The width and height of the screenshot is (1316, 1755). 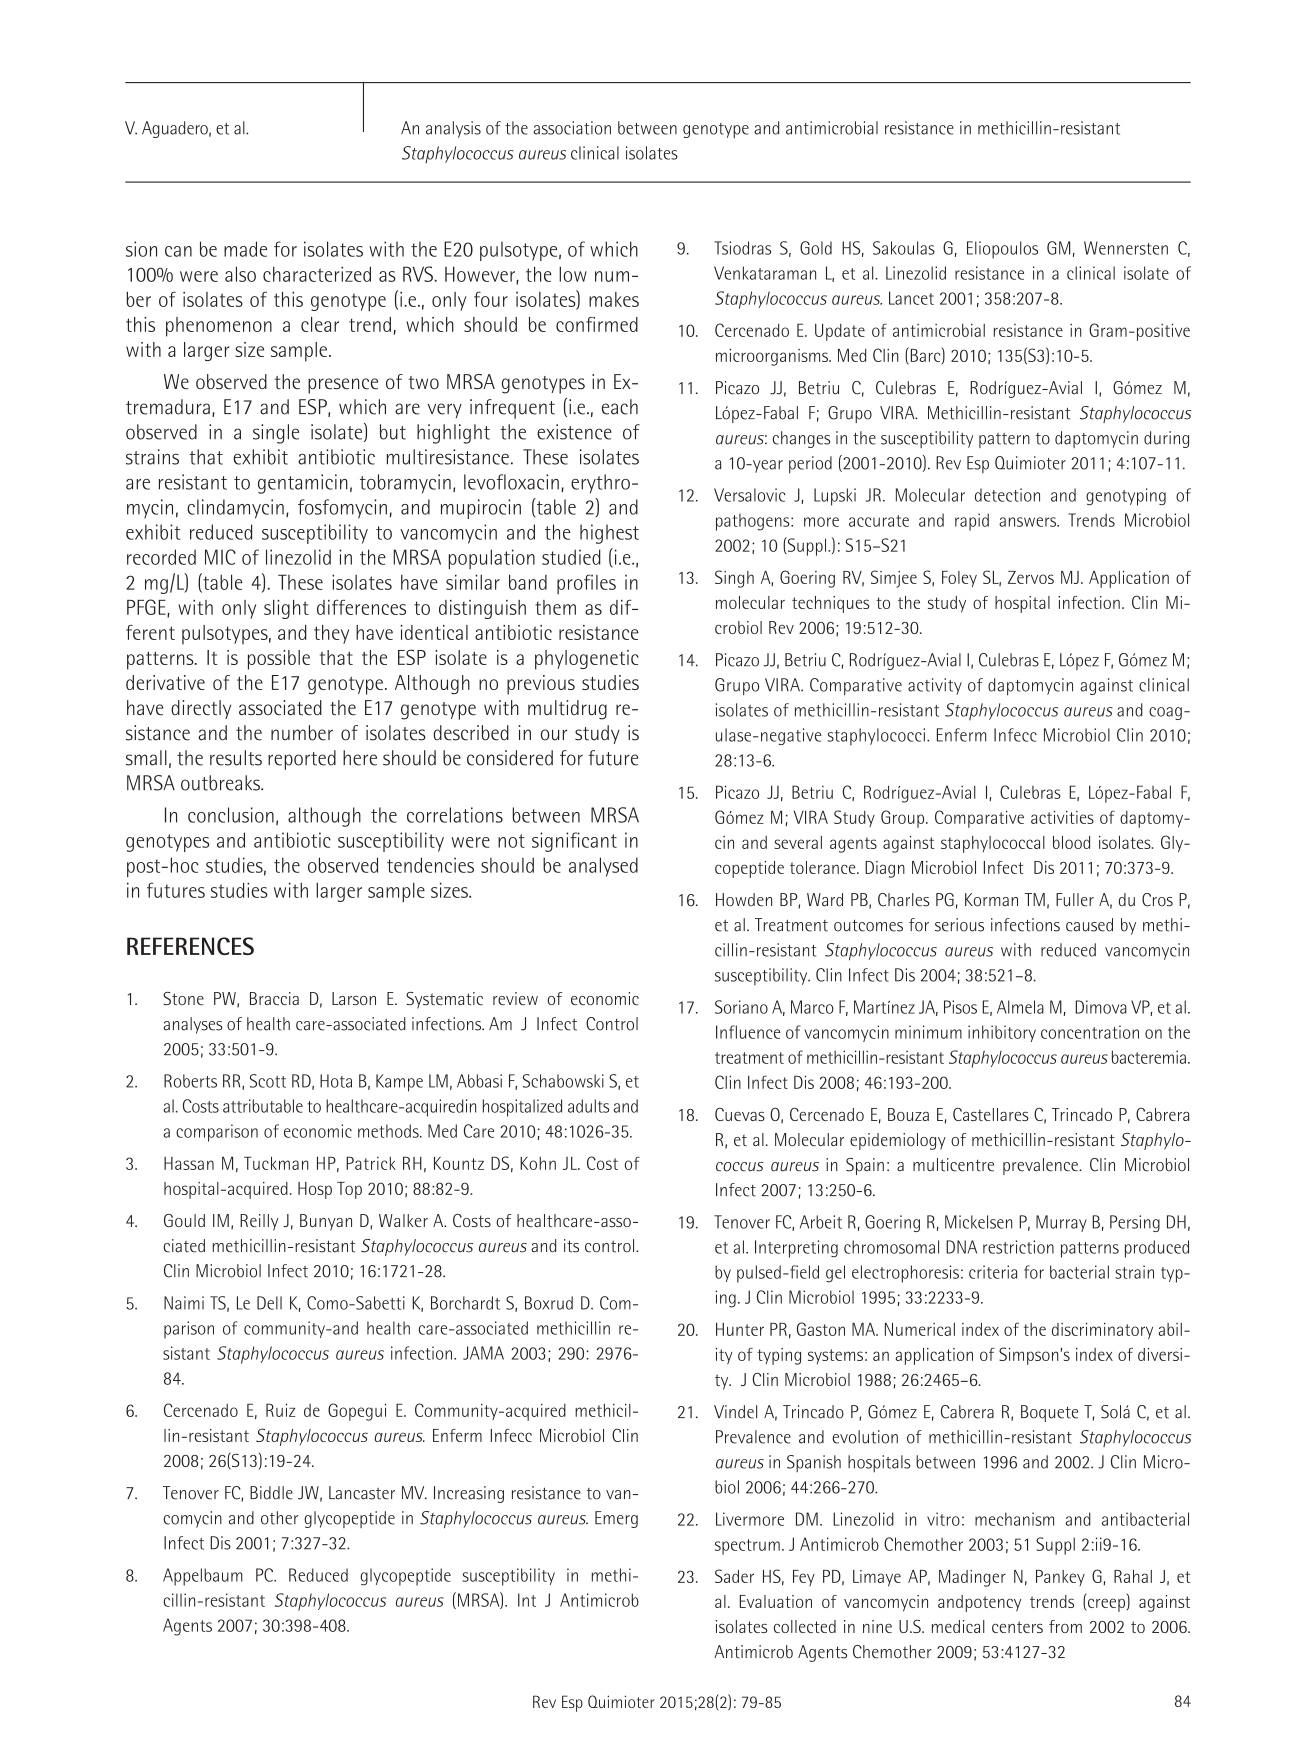 I want to click on made, so click(x=245, y=249).
